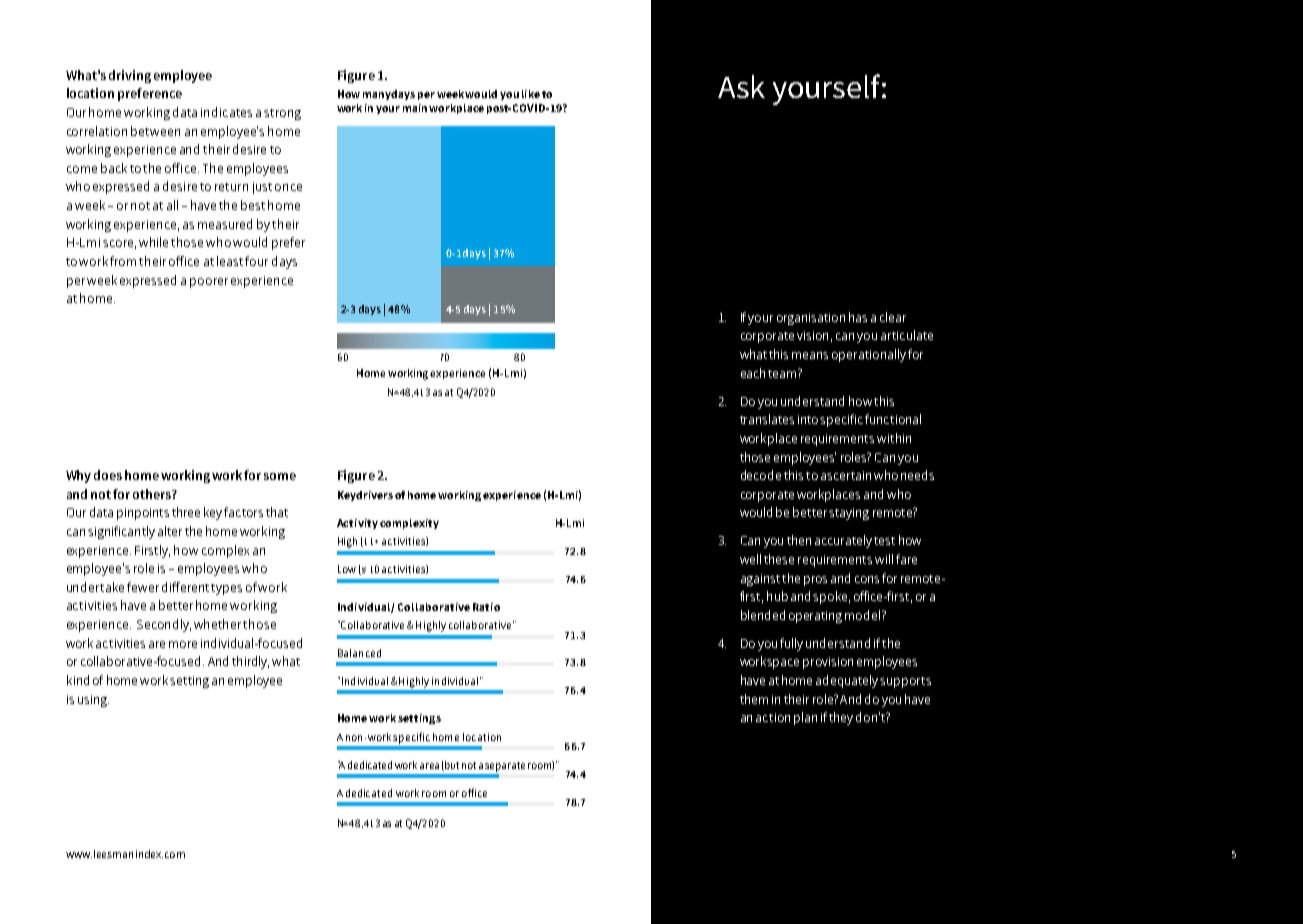  Describe the element at coordinates (347, 569) in the screenshot. I see `Low` at that location.
